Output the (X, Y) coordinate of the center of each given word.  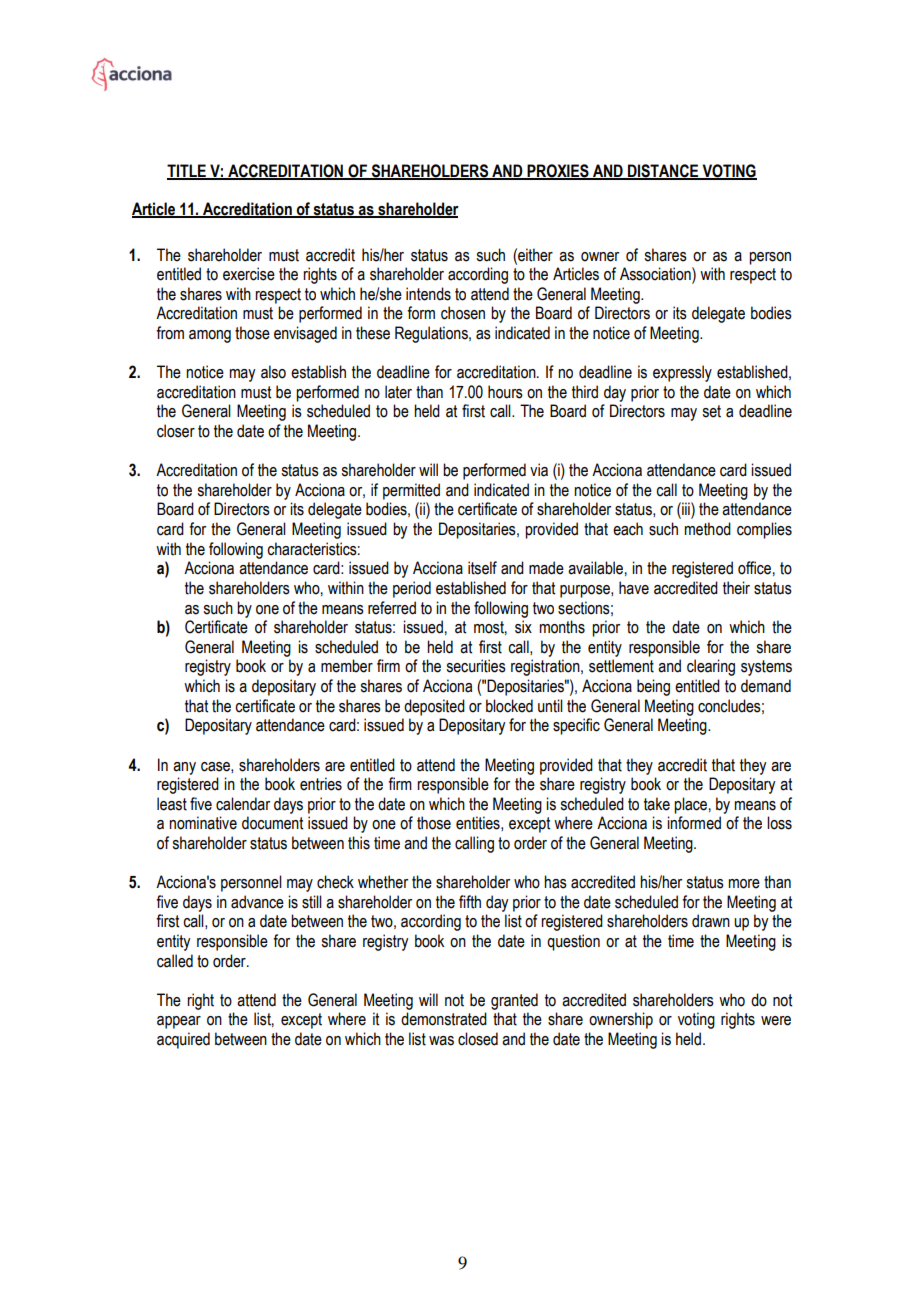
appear (179, 1022)
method (707, 529)
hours (505, 392)
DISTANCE (663, 171)
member (347, 666)
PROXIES (558, 171)
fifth (470, 902)
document (272, 823)
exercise (249, 274)
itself (482, 568)
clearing (711, 667)
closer (176, 431)
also (273, 372)
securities (476, 666)
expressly (682, 373)
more (744, 884)
